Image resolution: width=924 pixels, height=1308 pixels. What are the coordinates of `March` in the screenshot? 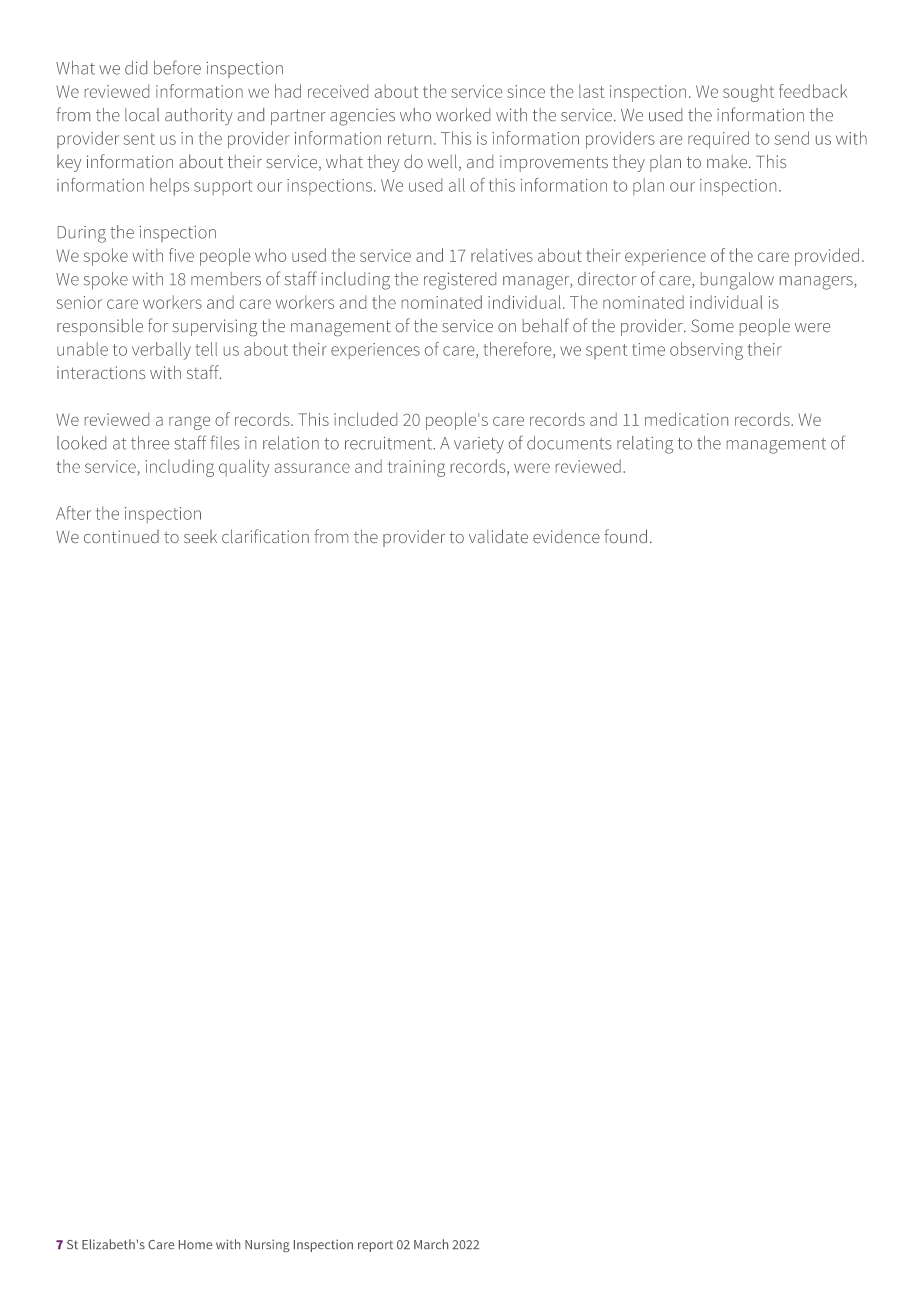 It's located at (431, 1244).
